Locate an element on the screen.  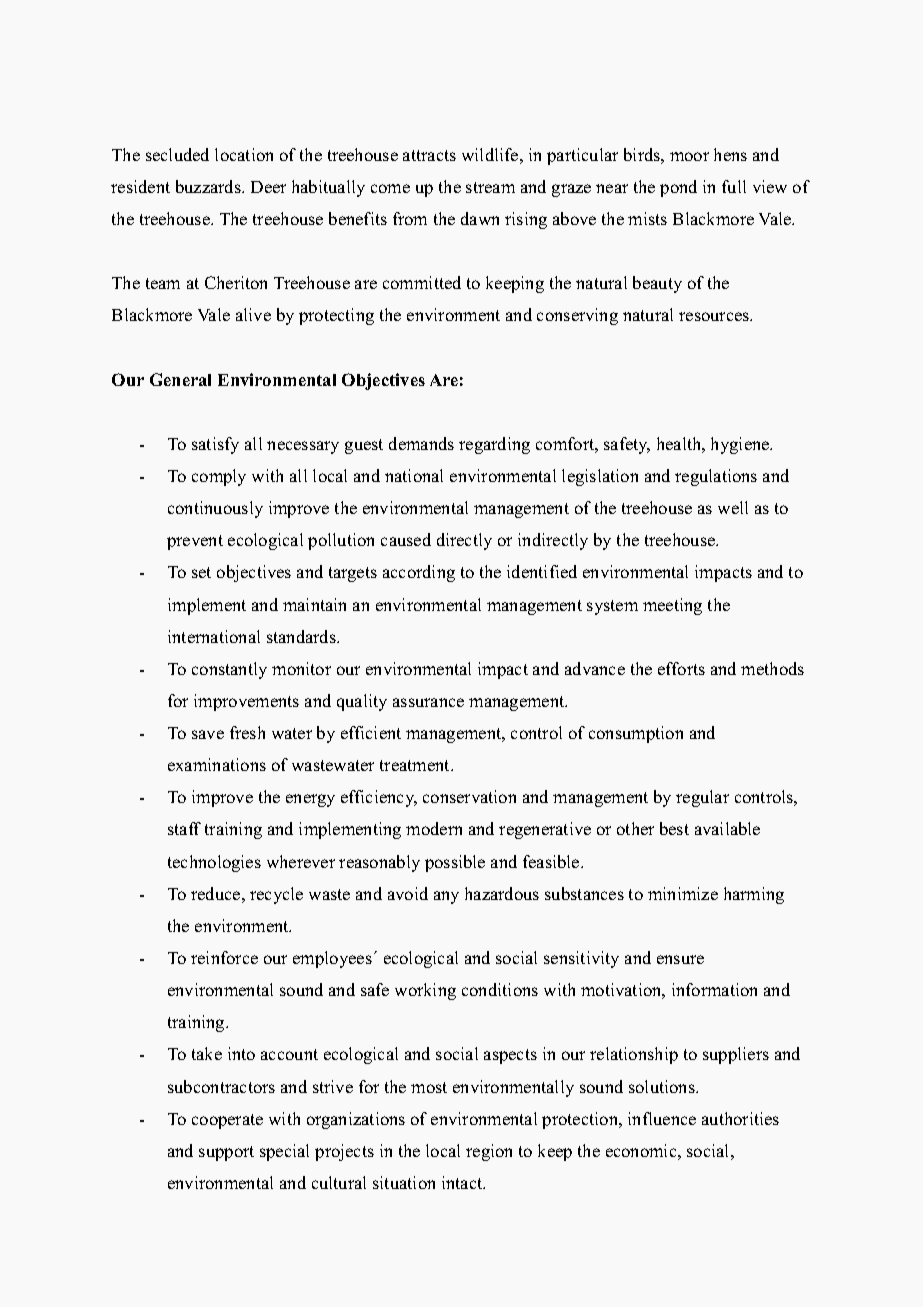
General is located at coordinates (180, 379).
